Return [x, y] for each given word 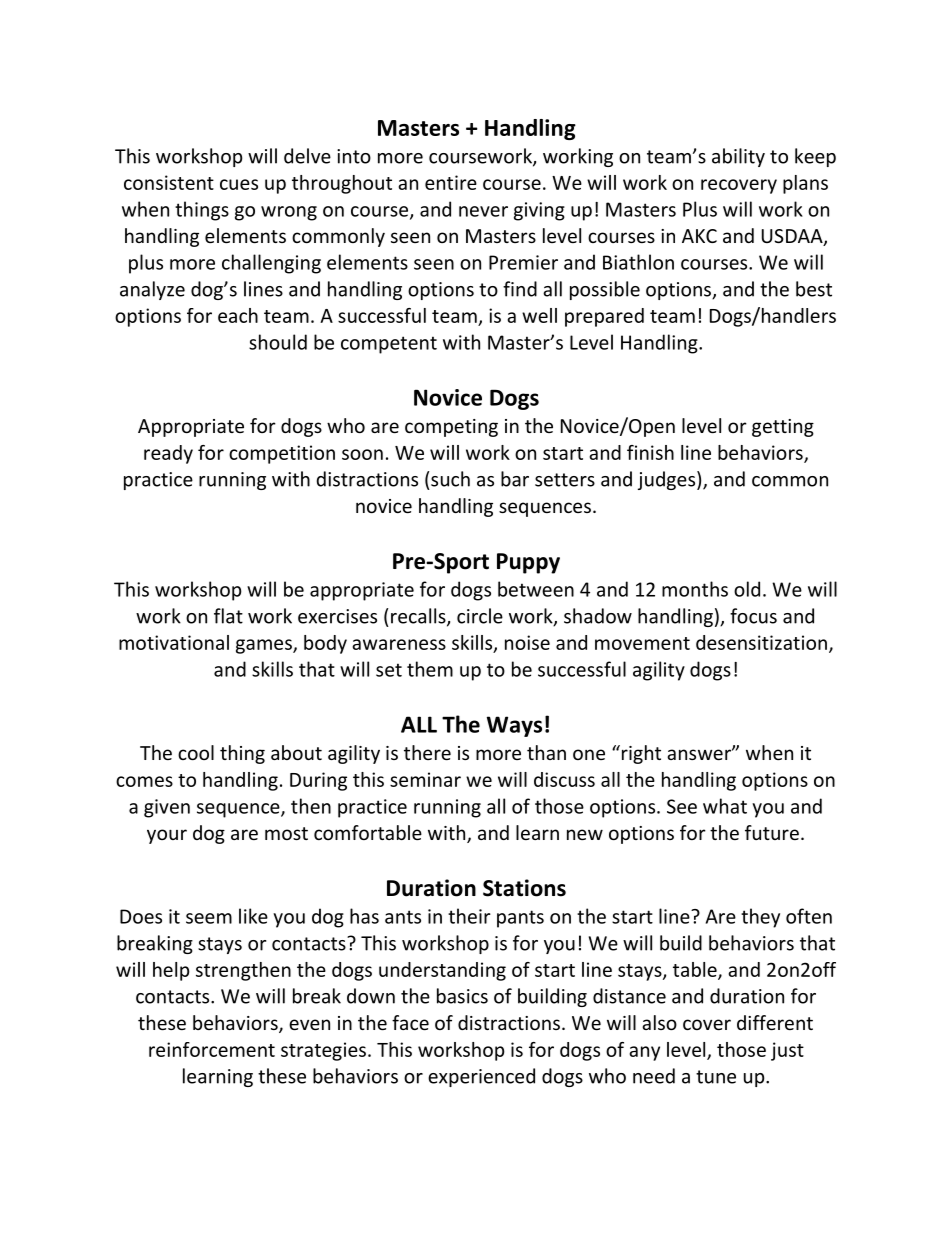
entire [451, 182]
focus [753, 616]
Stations [524, 888]
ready [168, 454]
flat [228, 616]
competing [451, 428]
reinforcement [212, 1049]
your [167, 836]
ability [738, 157]
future [772, 832]
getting [783, 428]
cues [239, 184]
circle [480, 616]
